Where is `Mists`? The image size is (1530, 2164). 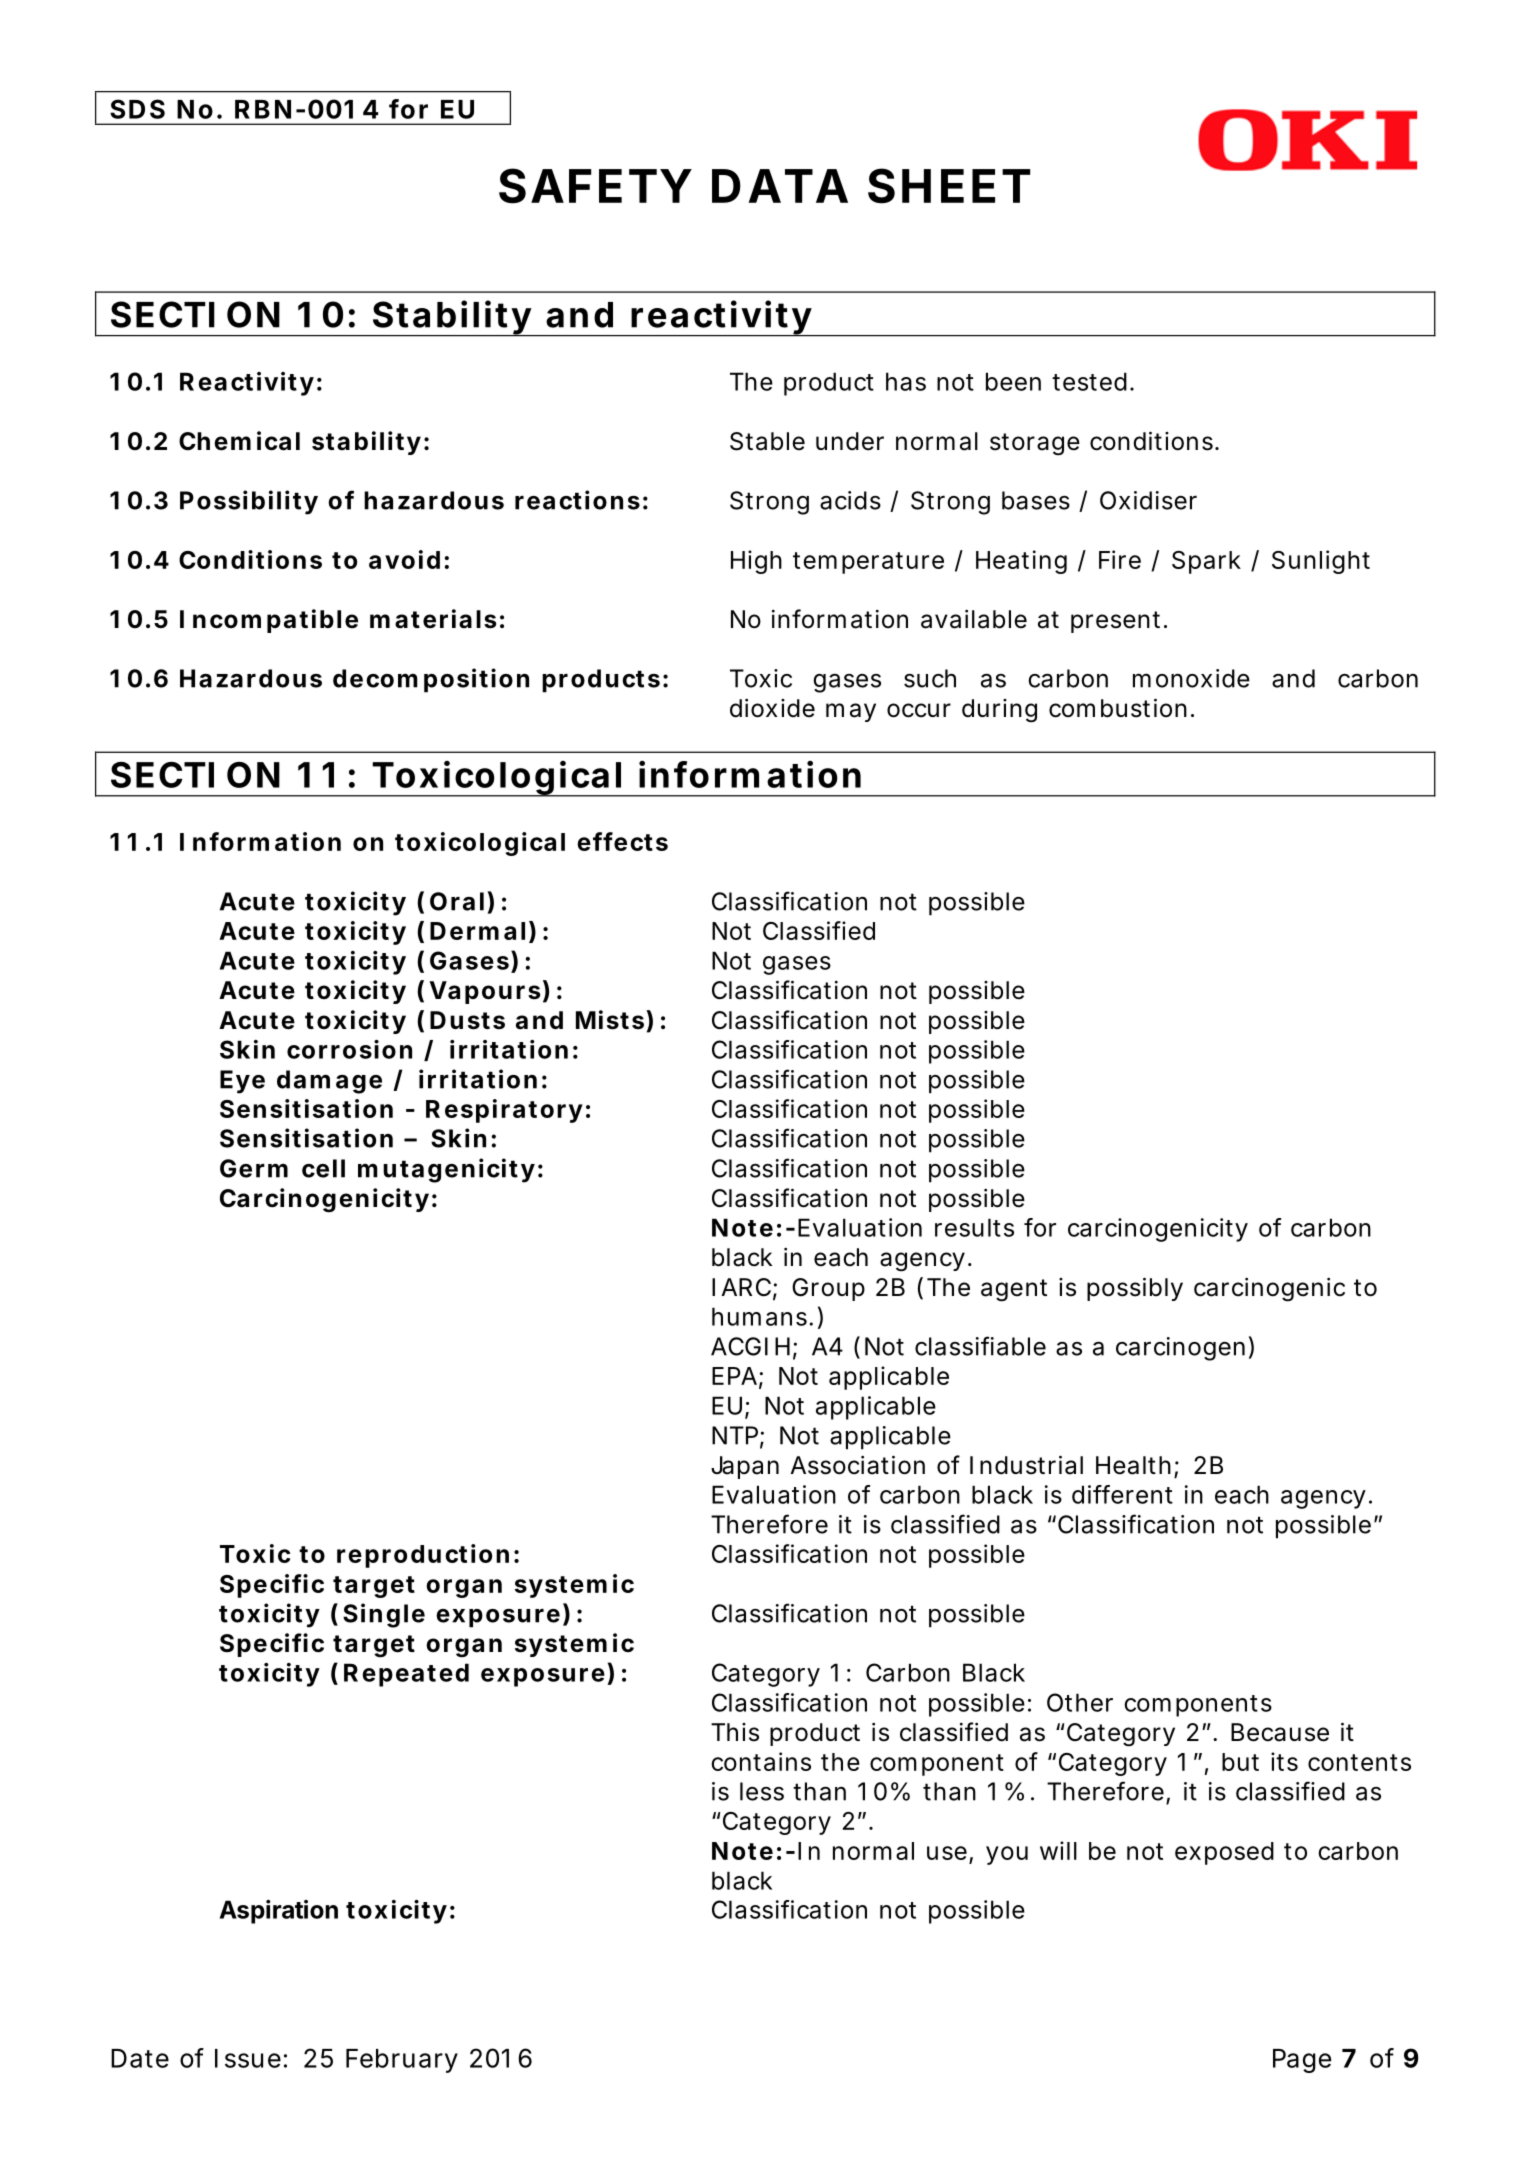 Mists is located at coordinates (611, 1020).
